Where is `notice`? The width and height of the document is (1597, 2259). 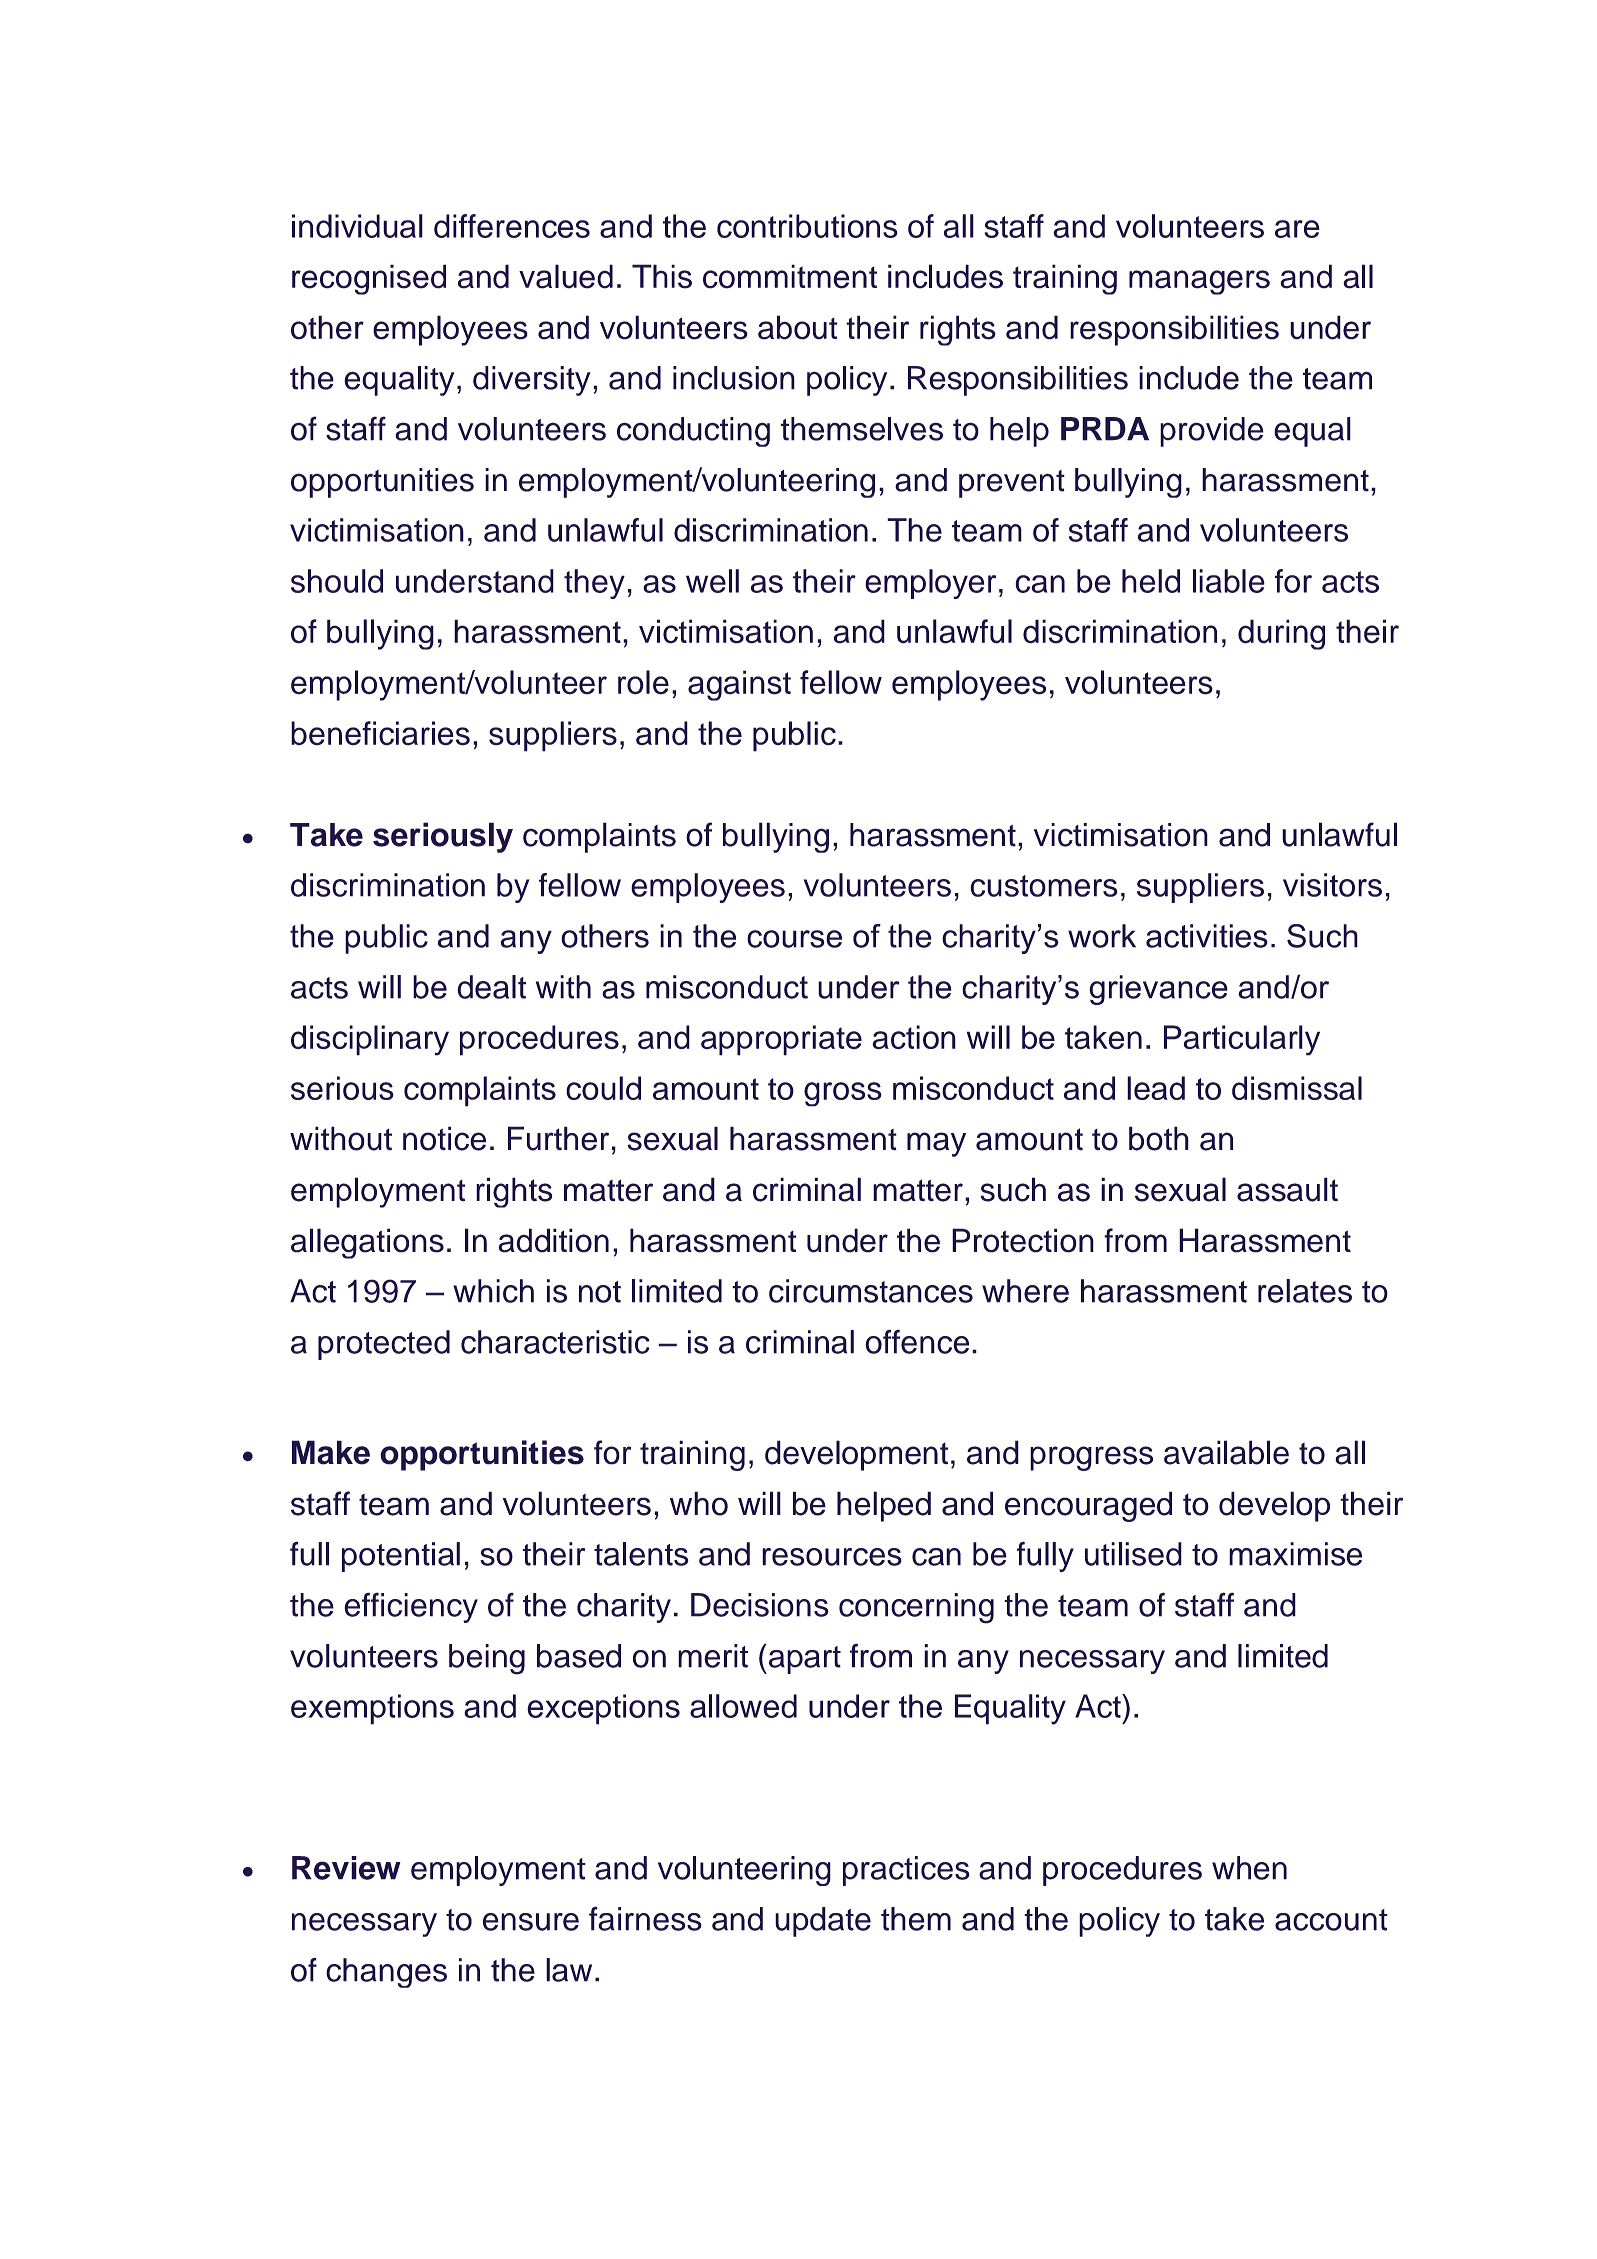
notice is located at coordinates (444, 1138).
